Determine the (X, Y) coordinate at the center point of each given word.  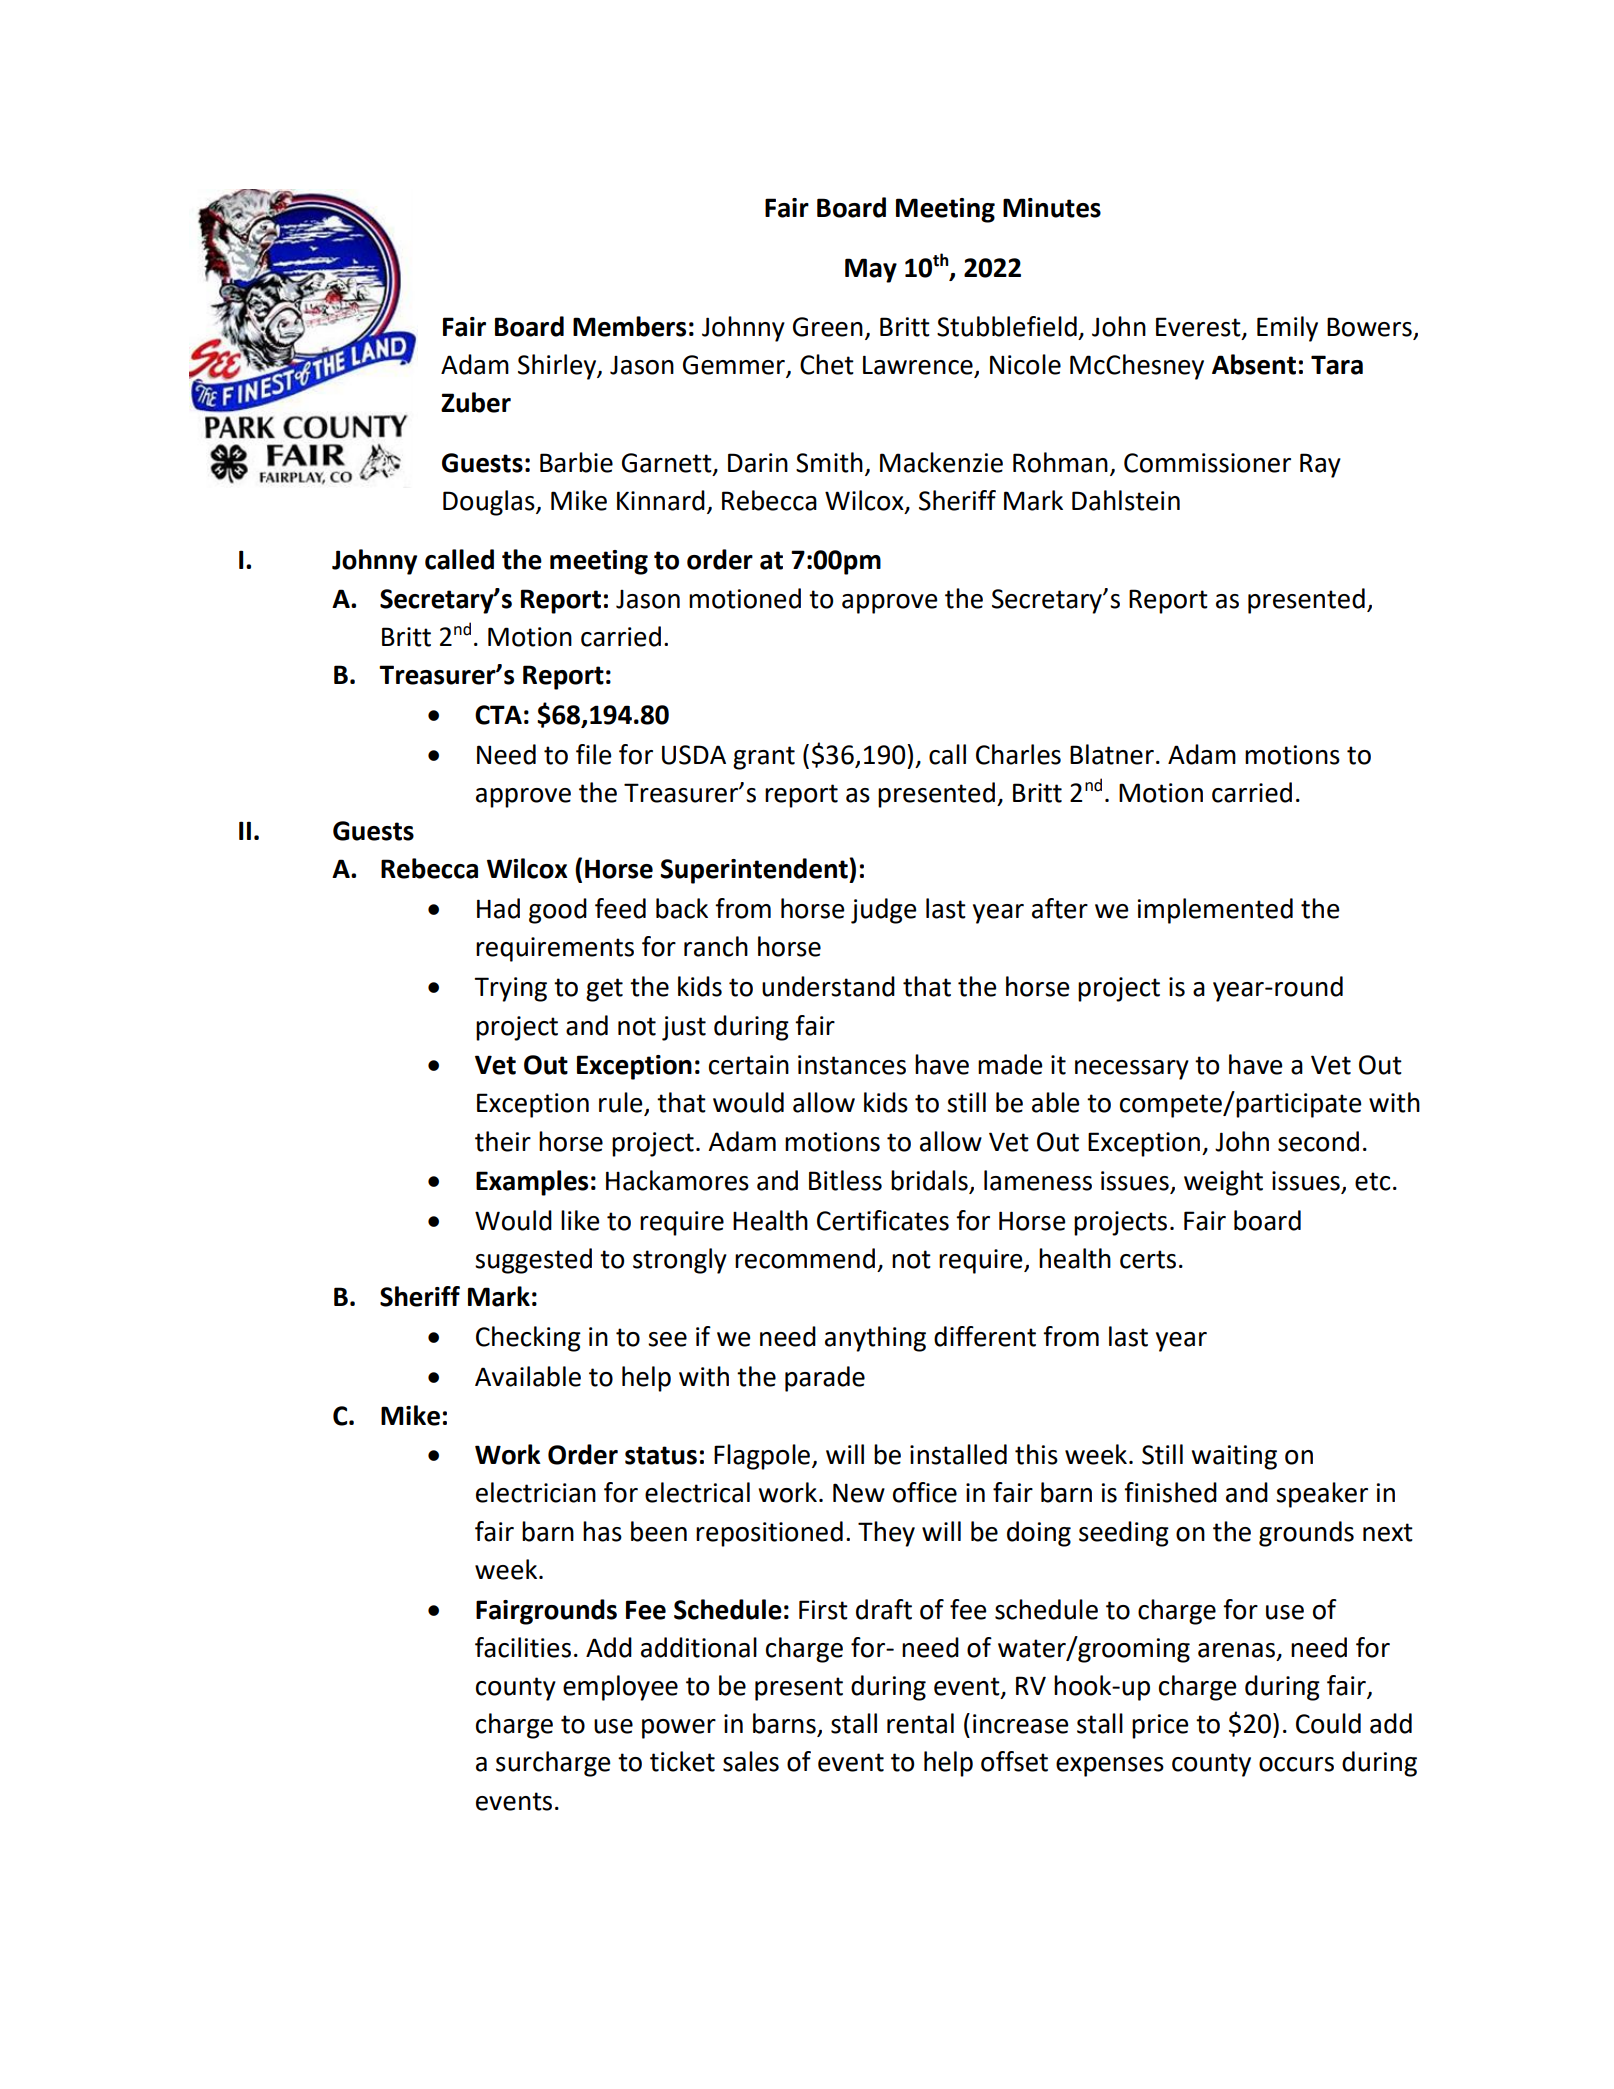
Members (629, 326)
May (871, 270)
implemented (1215, 911)
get (604, 990)
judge (884, 911)
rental (920, 1723)
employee (620, 1688)
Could (1328, 1723)
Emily (1287, 329)
